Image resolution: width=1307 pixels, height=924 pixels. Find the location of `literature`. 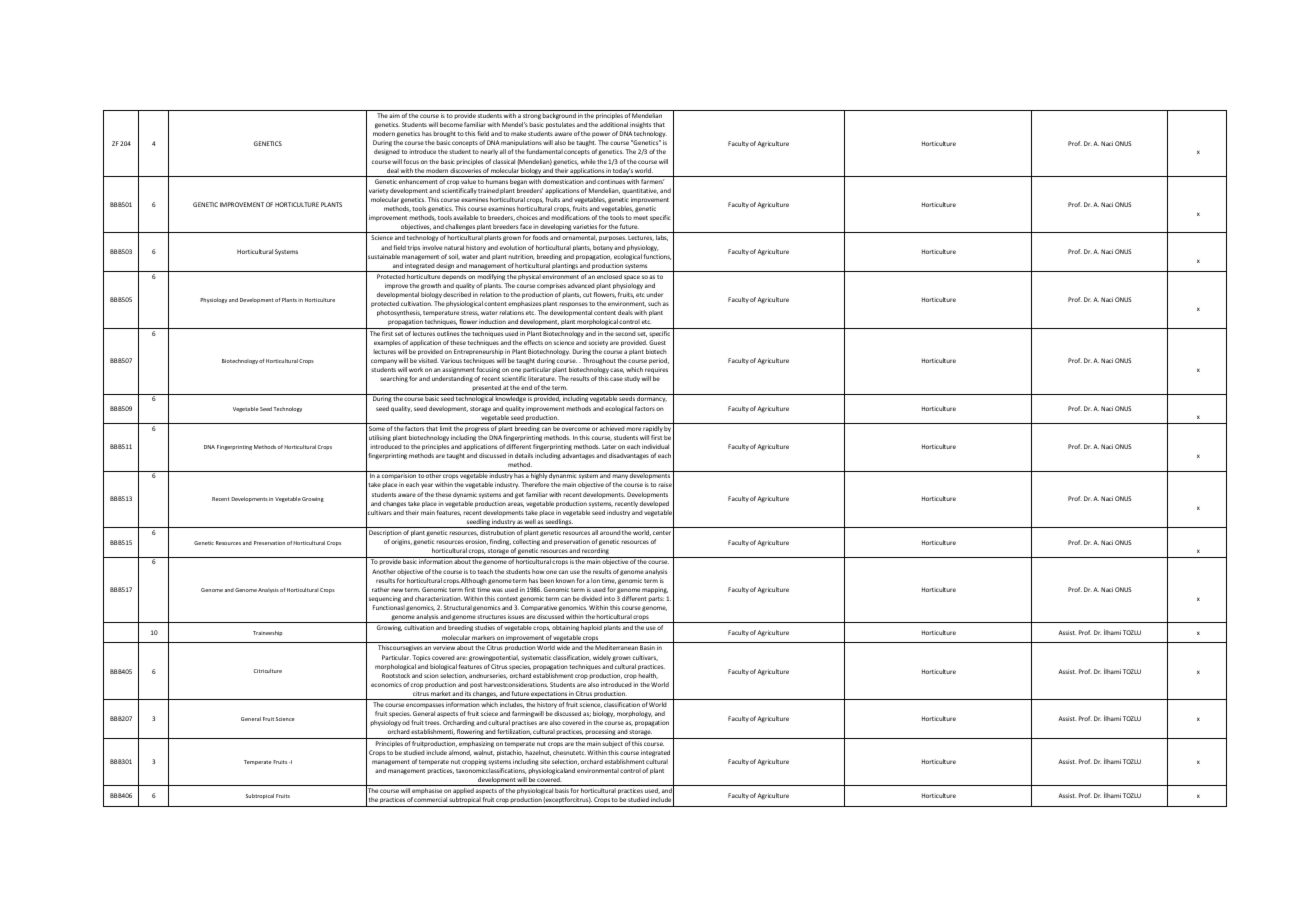

literature is located at coordinates (542, 378).
